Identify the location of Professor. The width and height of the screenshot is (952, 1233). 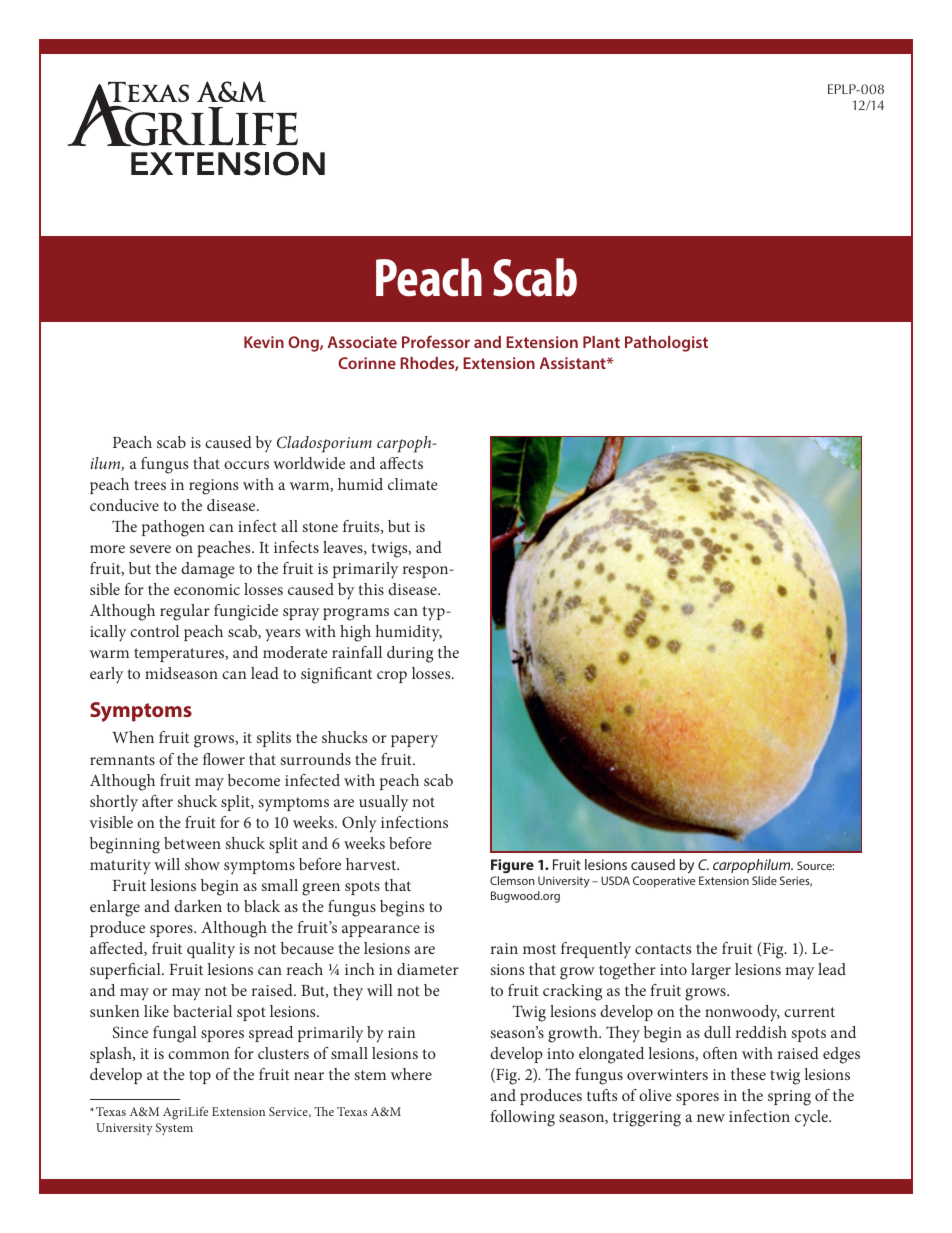
(436, 341).
